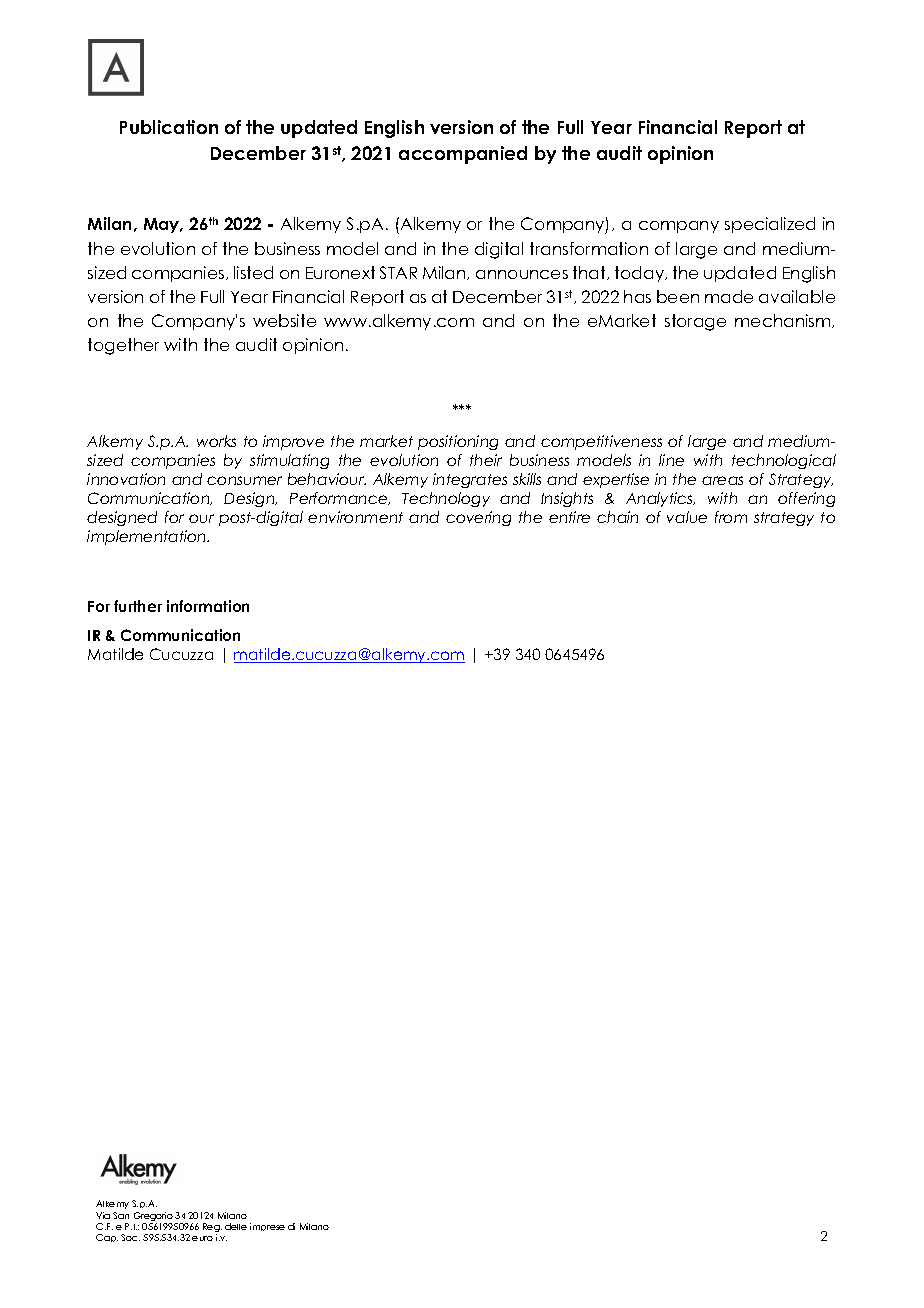  Describe the element at coordinates (153, 1218) in the page. I see `Gregorio` at that location.
